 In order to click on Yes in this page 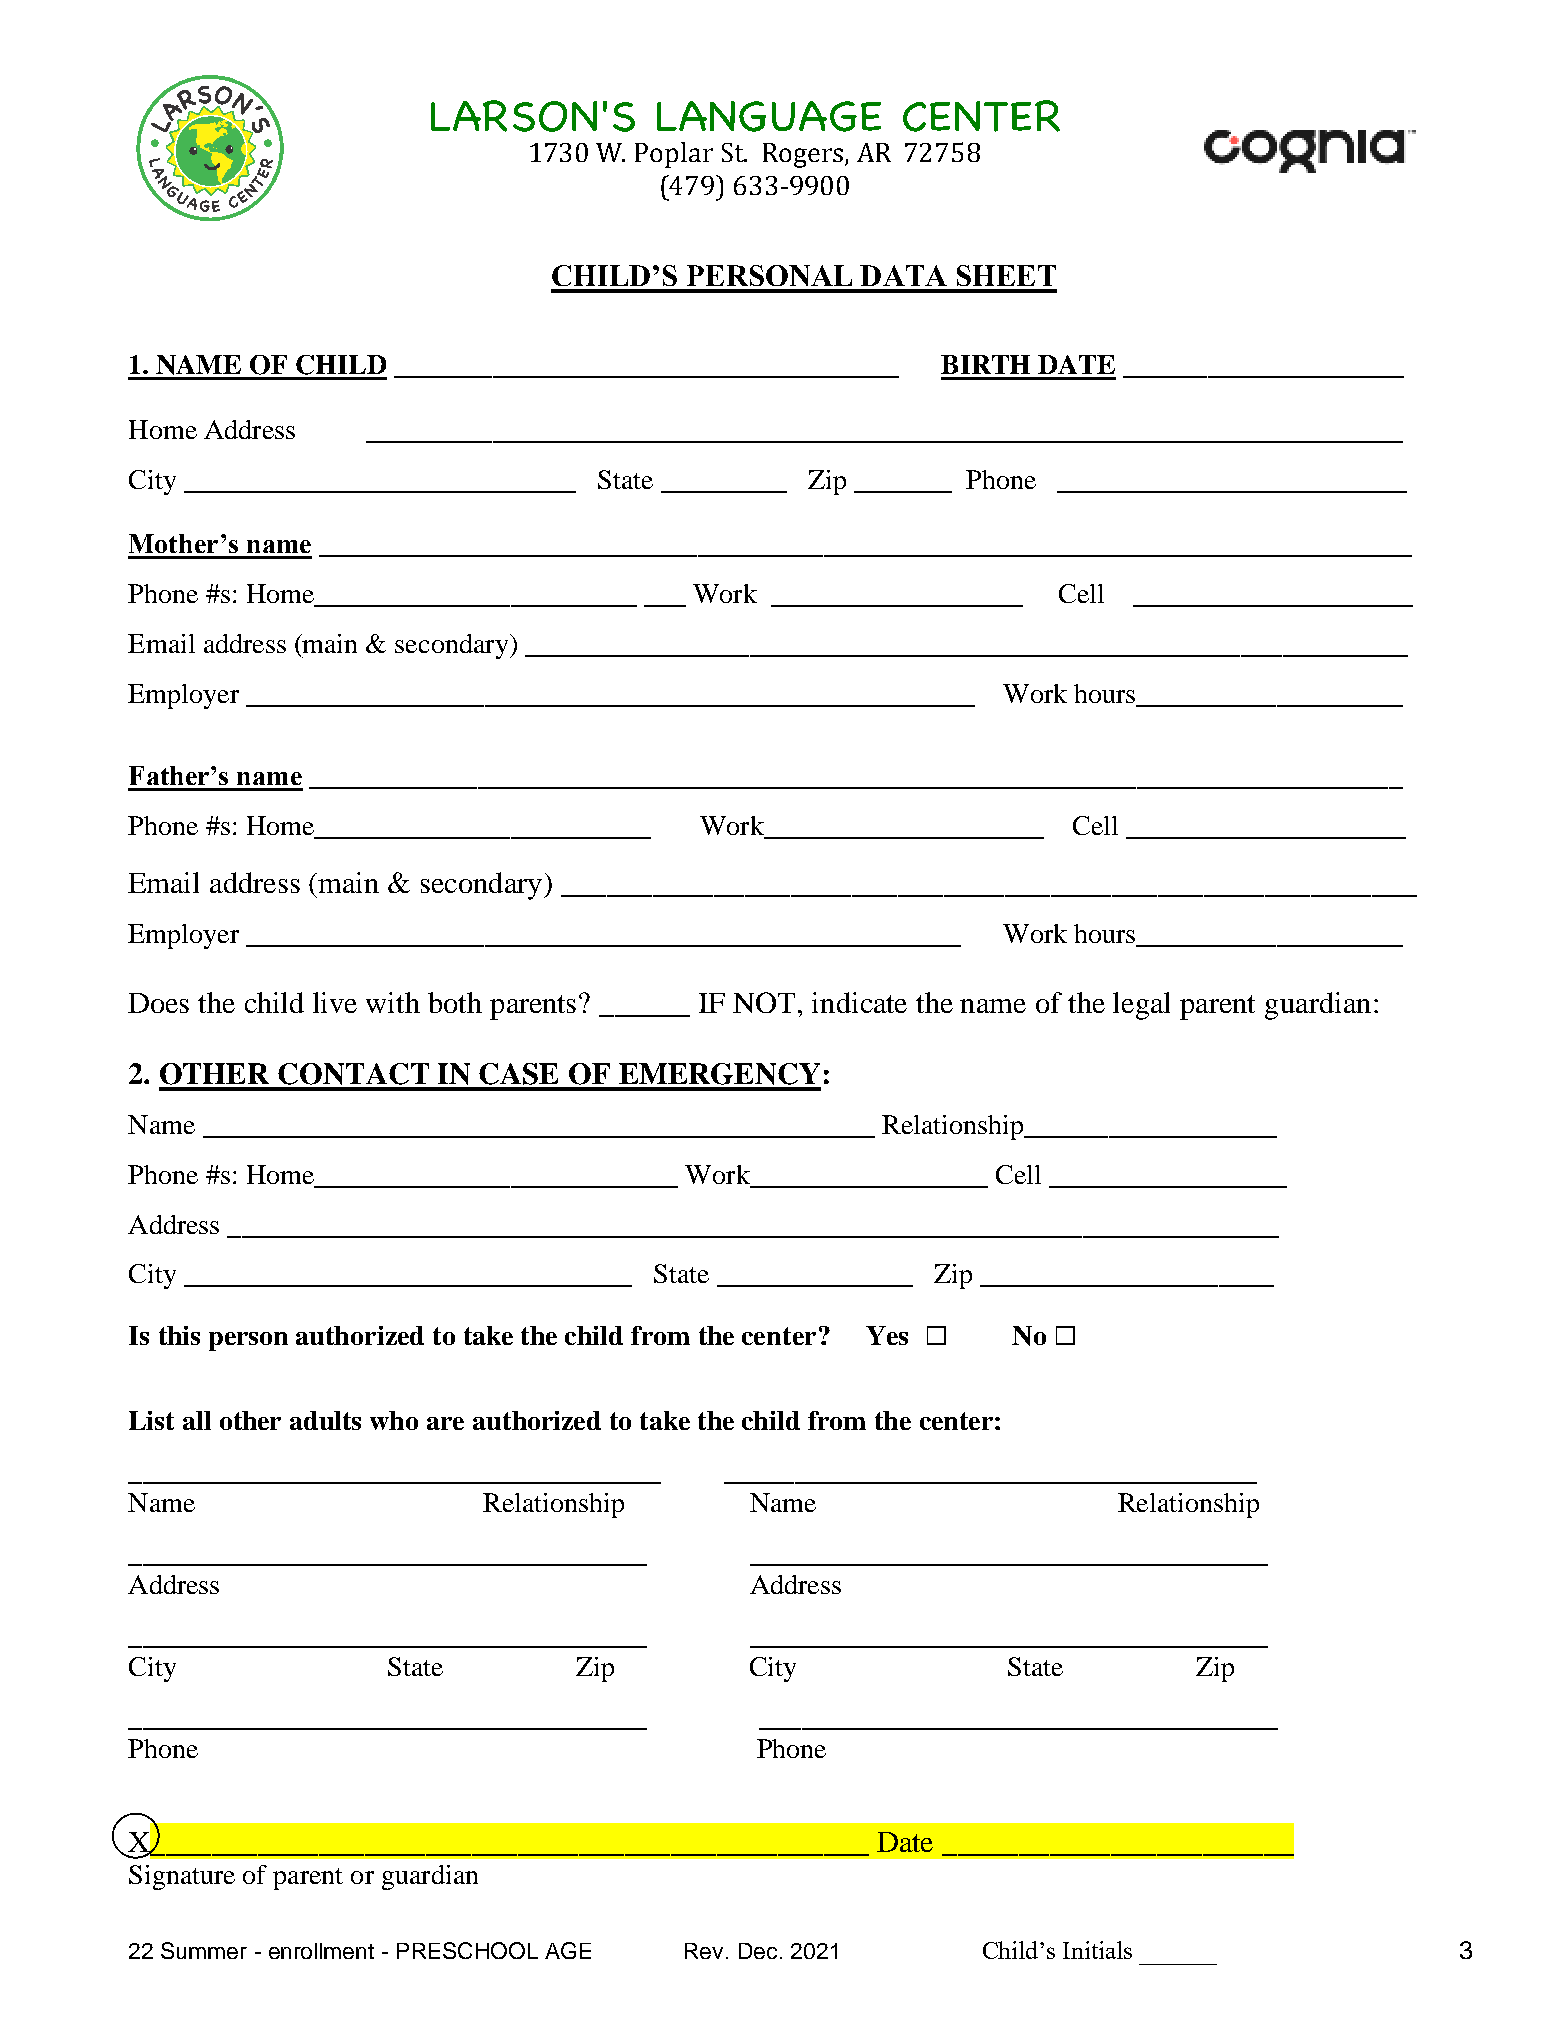, I will do `click(887, 1335)`.
